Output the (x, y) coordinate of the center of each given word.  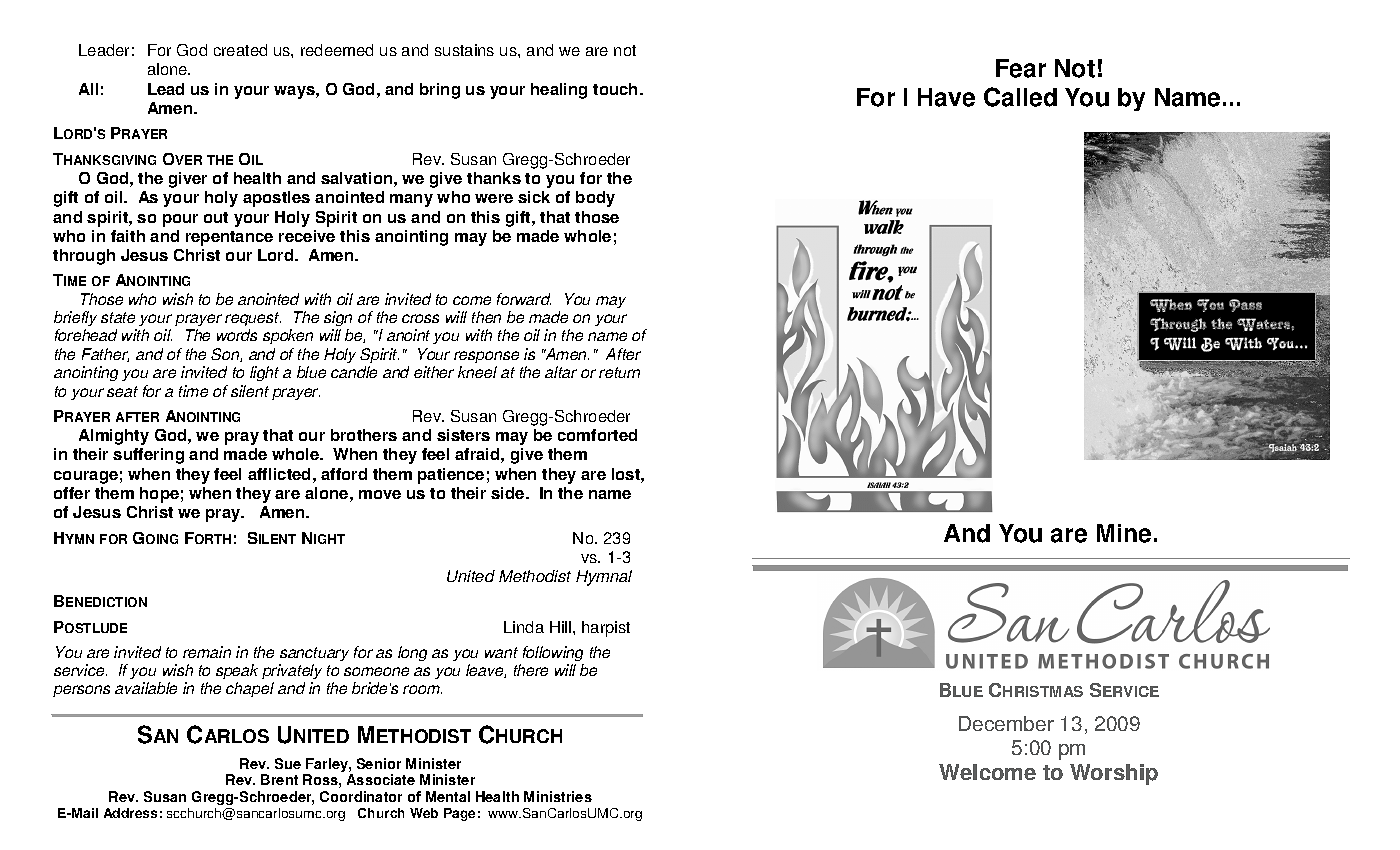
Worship (1114, 774)
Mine (1124, 533)
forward (524, 299)
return (619, 372)
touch (615, 89)
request (253, 319)
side (509, 493)
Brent (279, 779)
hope (159, 495)
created (240, 50)
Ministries (558, 796)
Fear (1021, 68)
